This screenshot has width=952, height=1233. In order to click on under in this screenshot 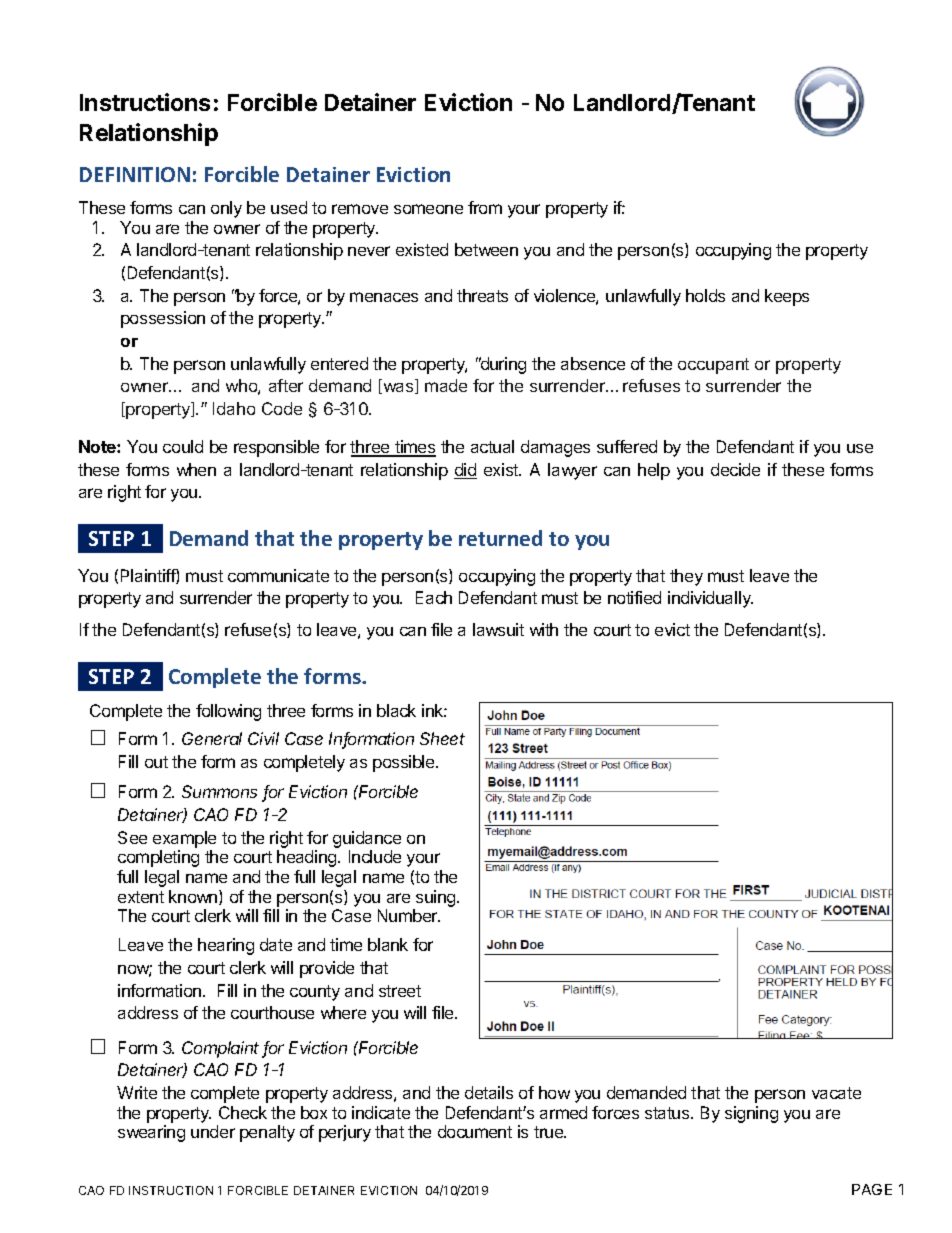, I will do `click(213, 1131)`.
